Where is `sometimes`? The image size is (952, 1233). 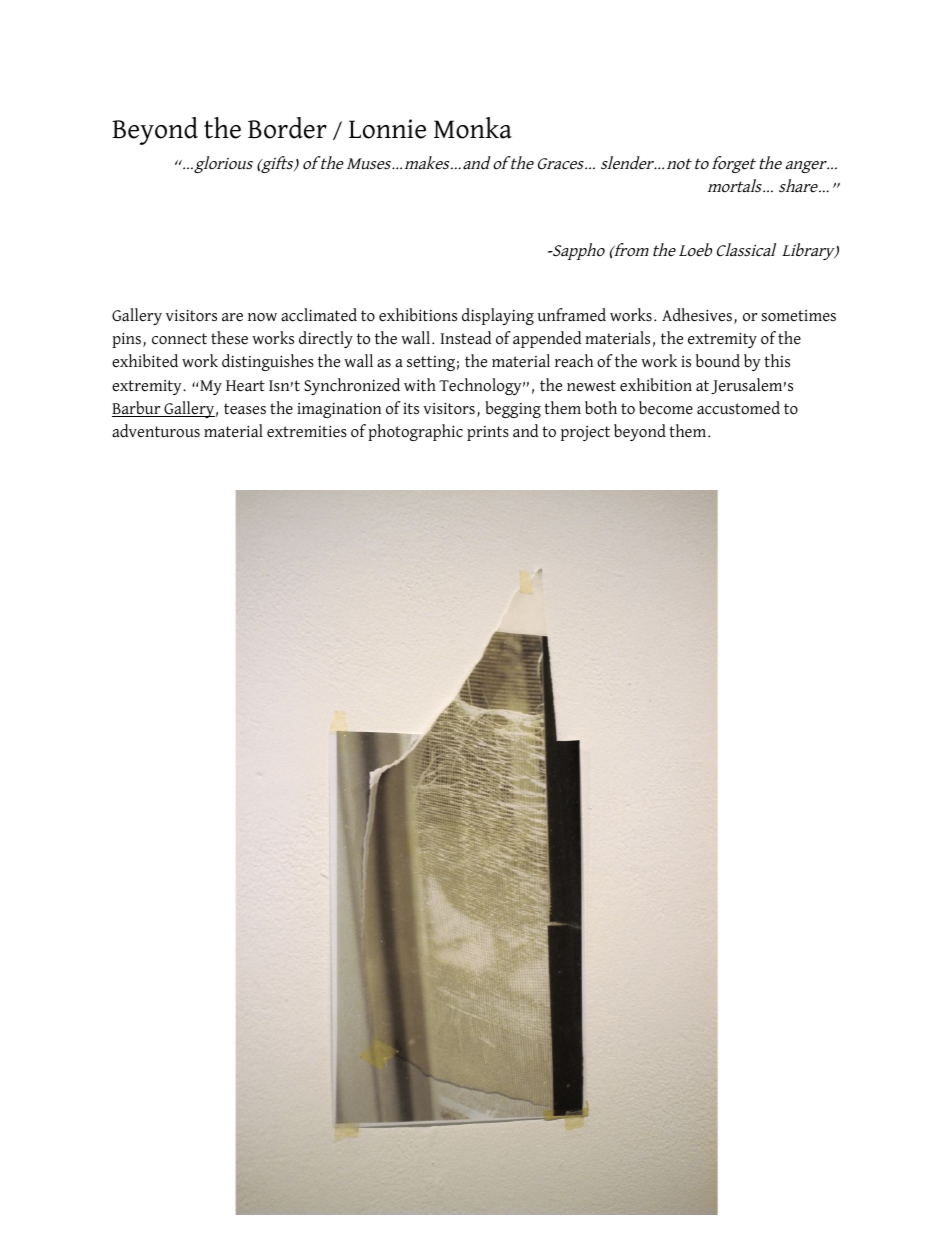
sometimes is located at coordinates (799, 315).
